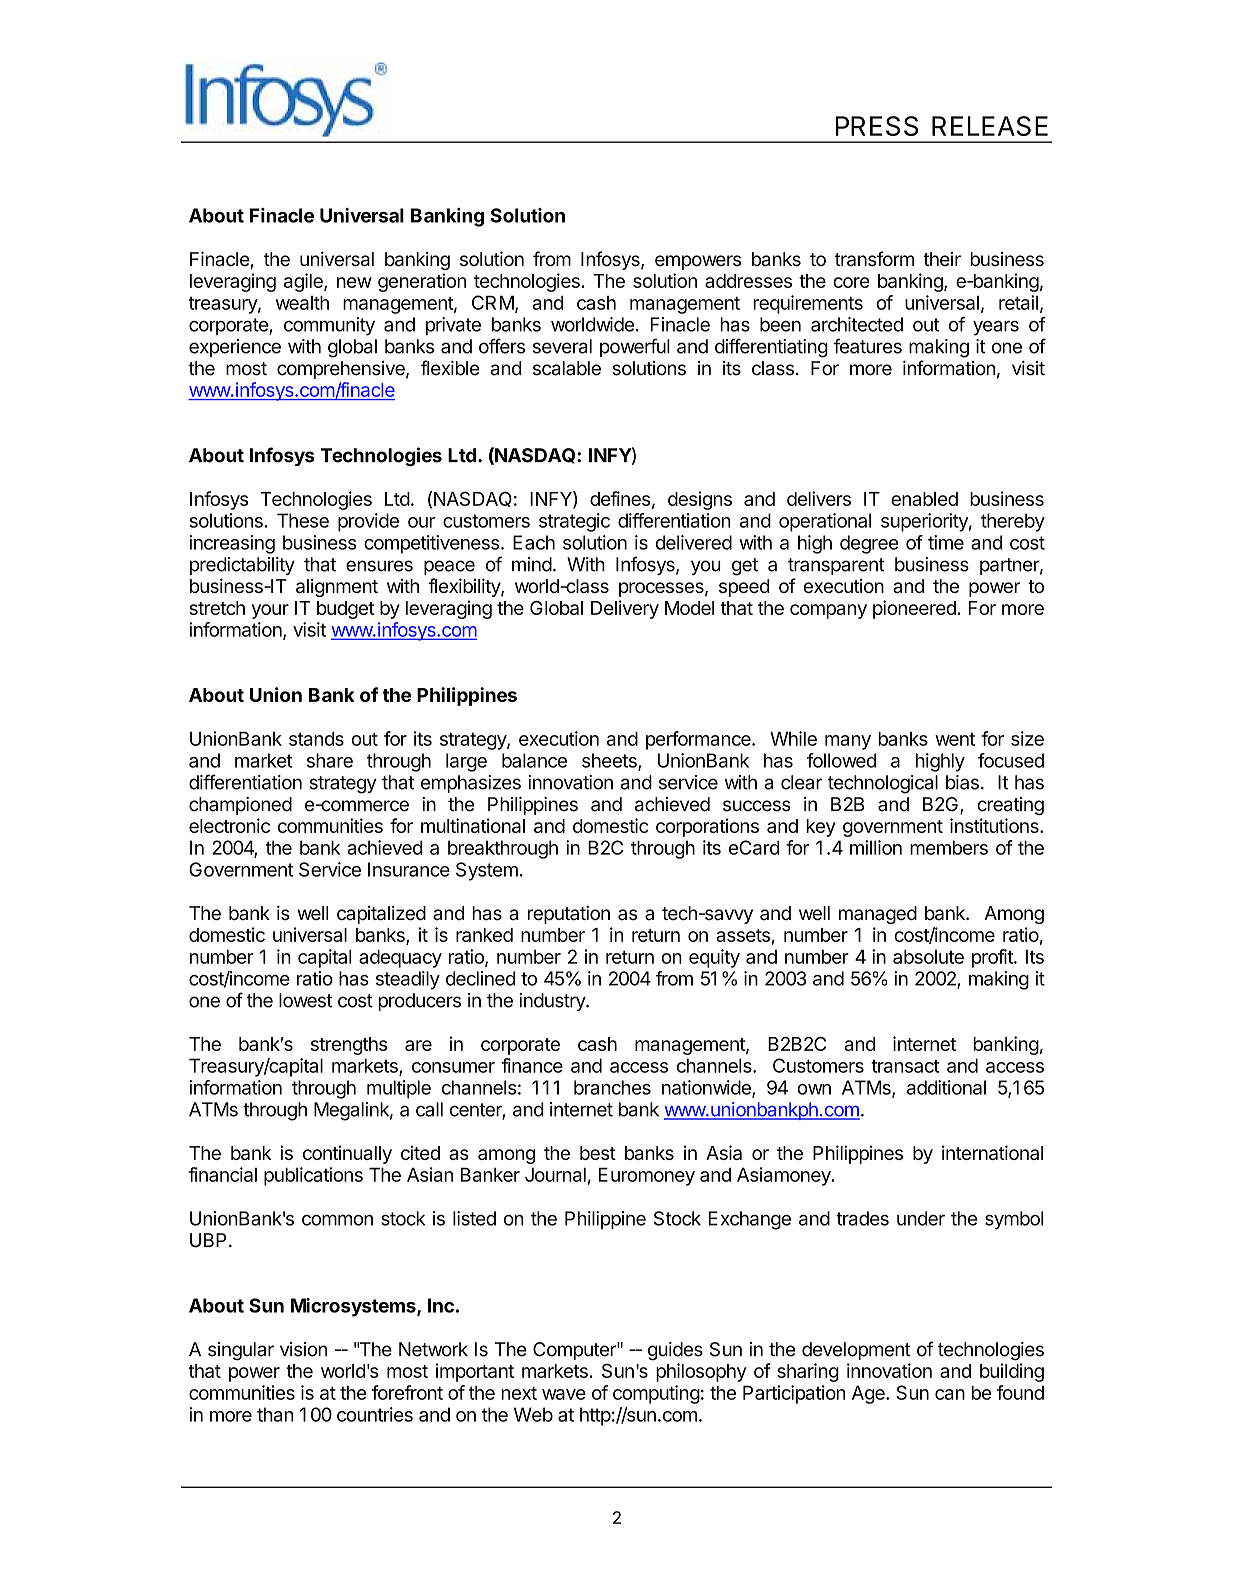 This document has width=1233, height=1596. I want to click on addresses, so click(748, 281).
